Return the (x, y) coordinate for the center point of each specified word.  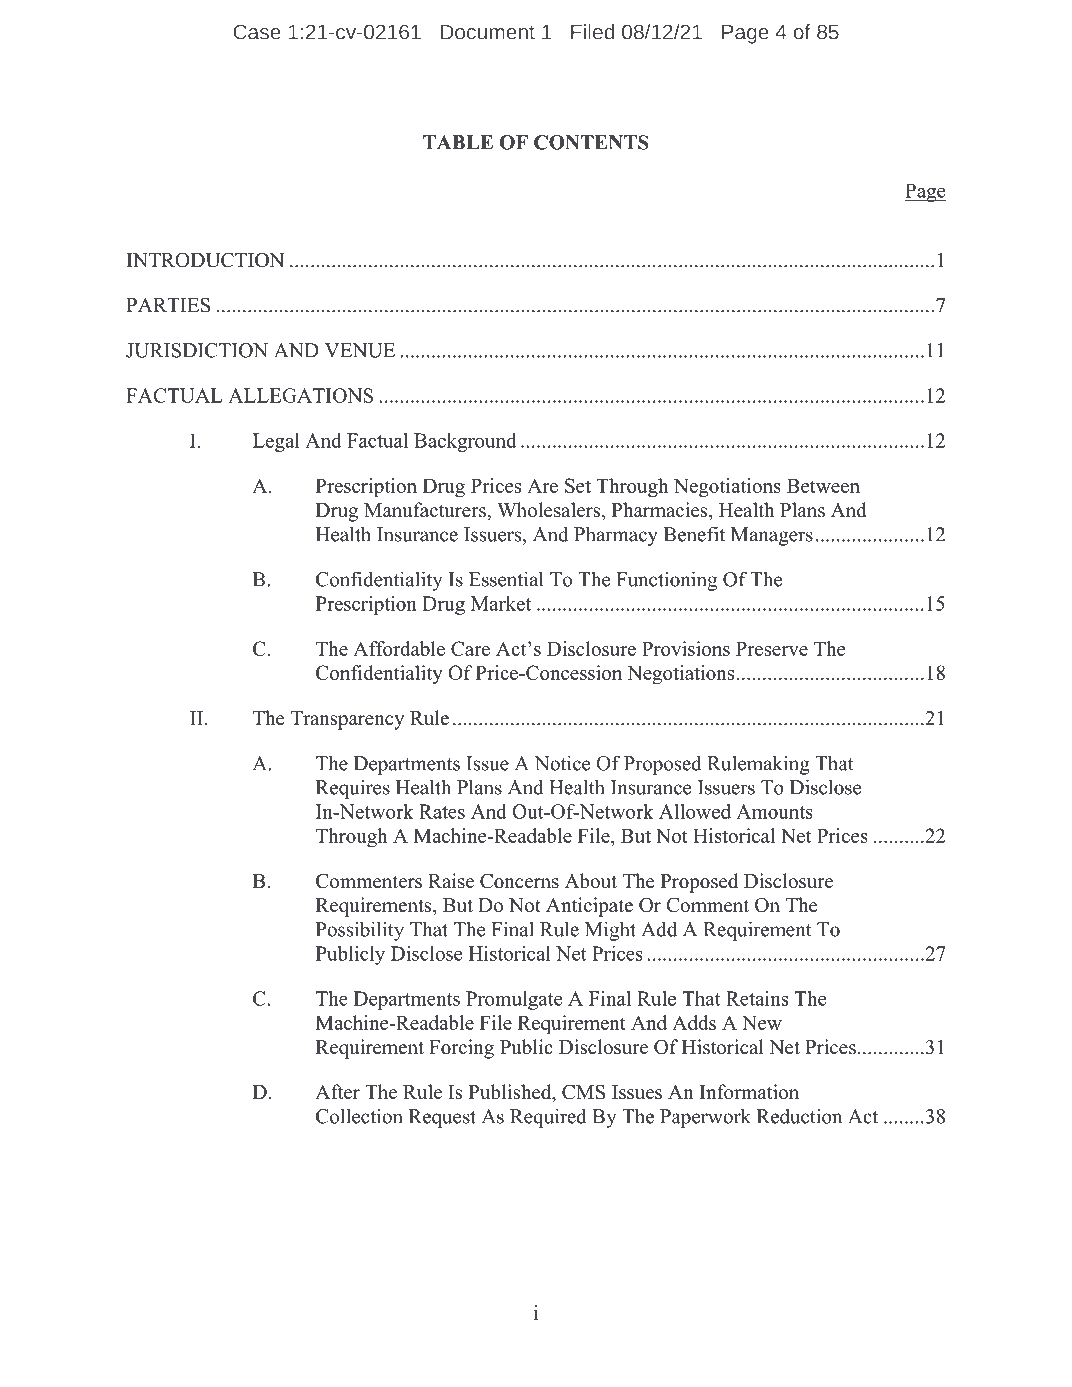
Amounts (774, 811)
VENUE (360, 350)
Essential (506, 579)
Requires (353, 789)
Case (257, 32)
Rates (442, 811)
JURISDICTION (197, 350)
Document (488, 32)
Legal (276, 442)
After (337, 1092)
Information (749, 1092)
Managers (772, 536)
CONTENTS (591, 142)
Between (823, 486)
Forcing (461, 1049)
